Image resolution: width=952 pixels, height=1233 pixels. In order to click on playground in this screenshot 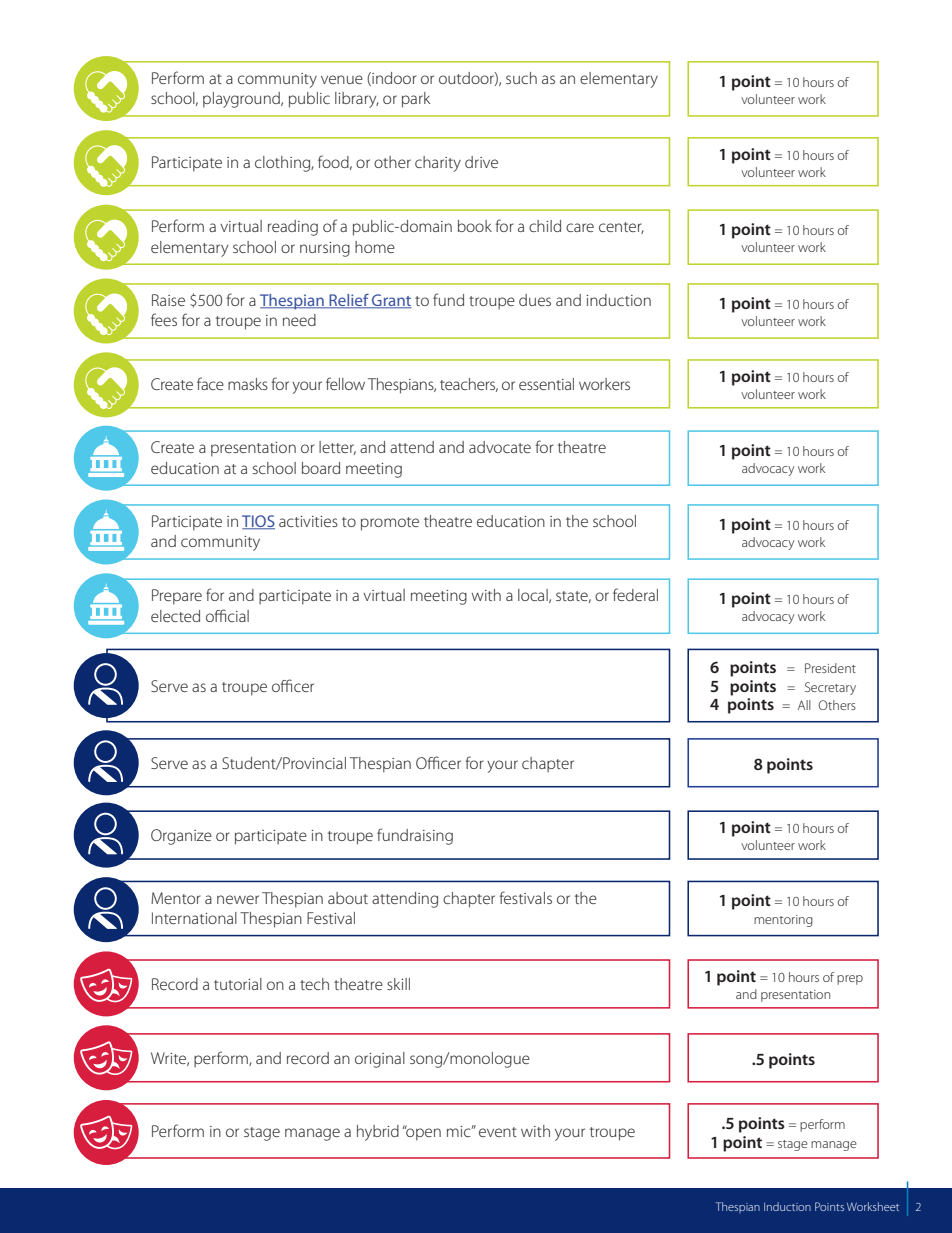, I will do `click(242, 100)`.
